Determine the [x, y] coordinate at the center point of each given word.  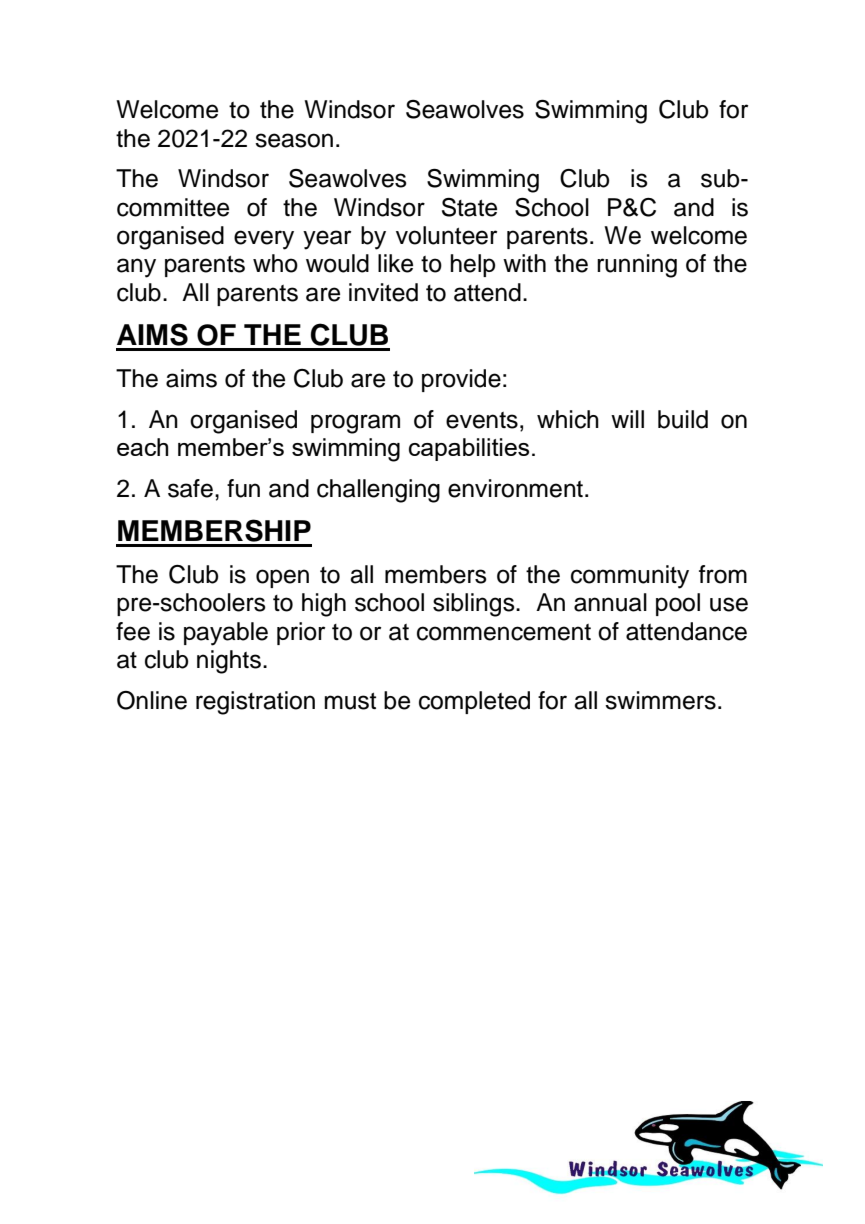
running [637, 266]
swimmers [660, 700]
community [630, 577]
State [469, 207]
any [136, 268]
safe [190, 488]
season [294, 140]
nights [229, 662]
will [627, 419]
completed [474, 702]
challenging [378, 491]
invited [383, 292]
